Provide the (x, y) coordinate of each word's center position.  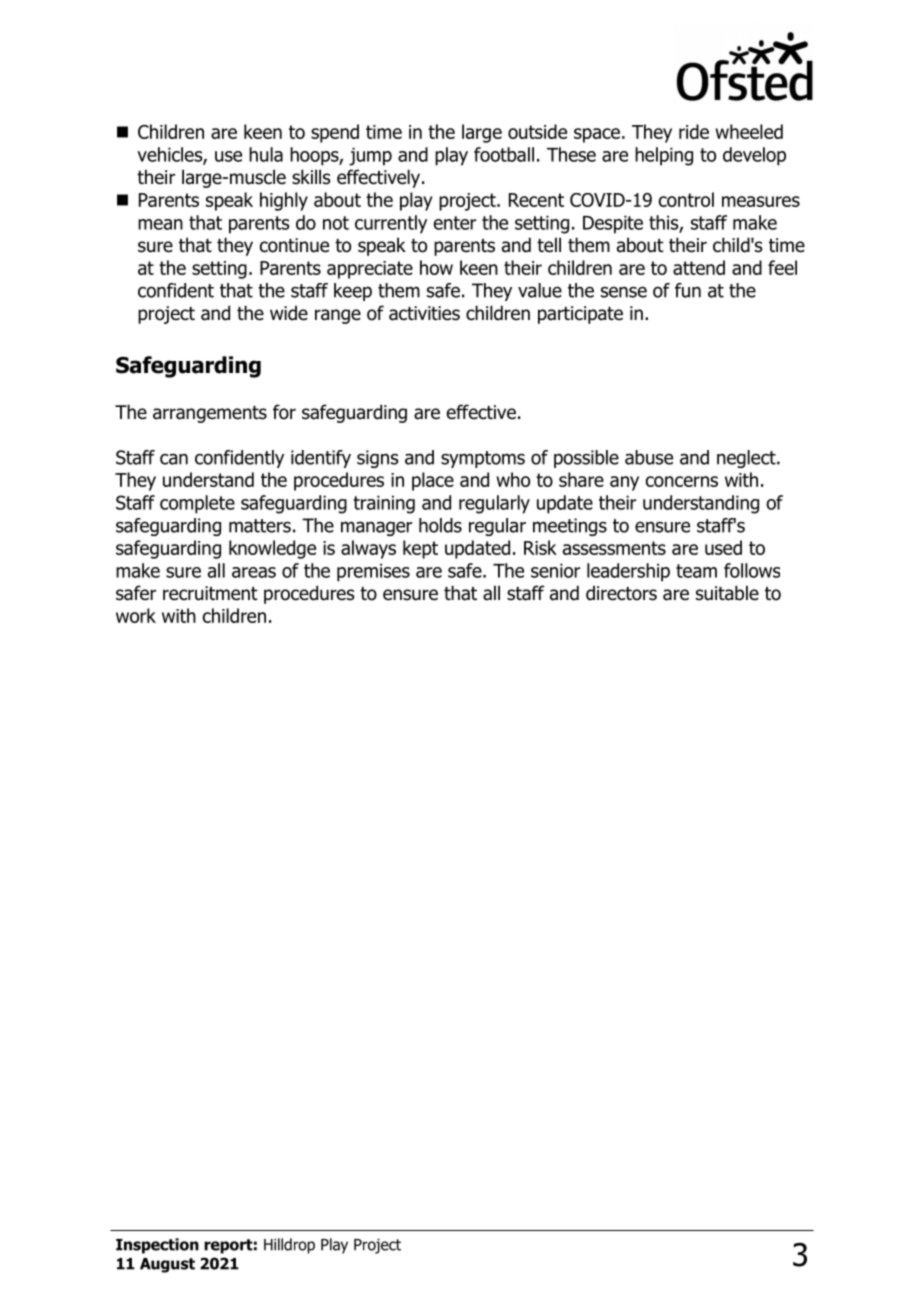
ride (694, 131)
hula (266, 154)
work (136, 615)
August (167, 1265)
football (504, 154)
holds (440, 525)
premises (373, 572)
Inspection (157, 1246)
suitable (727, 593)
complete (197, 504)
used (723, 547)
